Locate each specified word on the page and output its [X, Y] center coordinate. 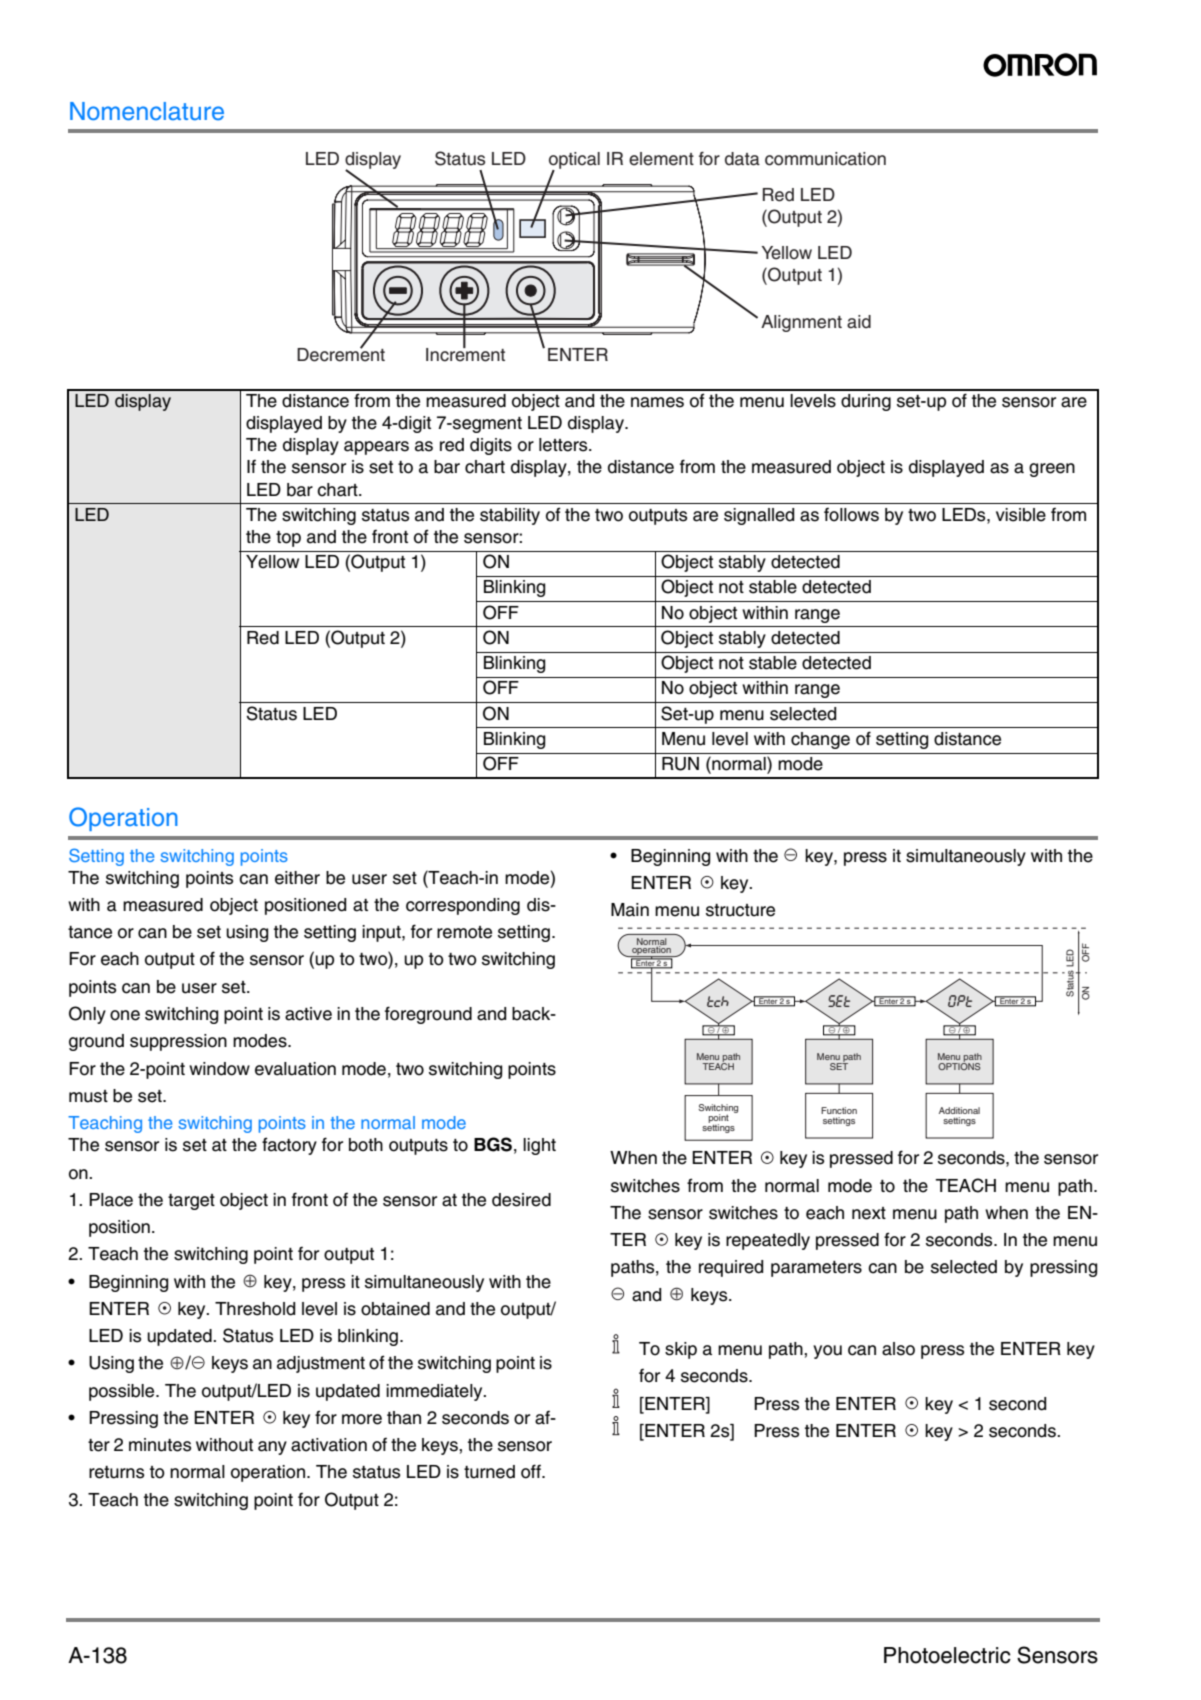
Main [630, 910]
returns [116, 1472]
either [297, 878]
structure [740, 910]
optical [574, 162]
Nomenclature [147, 111]
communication [825, 159]
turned [489, 1472]
